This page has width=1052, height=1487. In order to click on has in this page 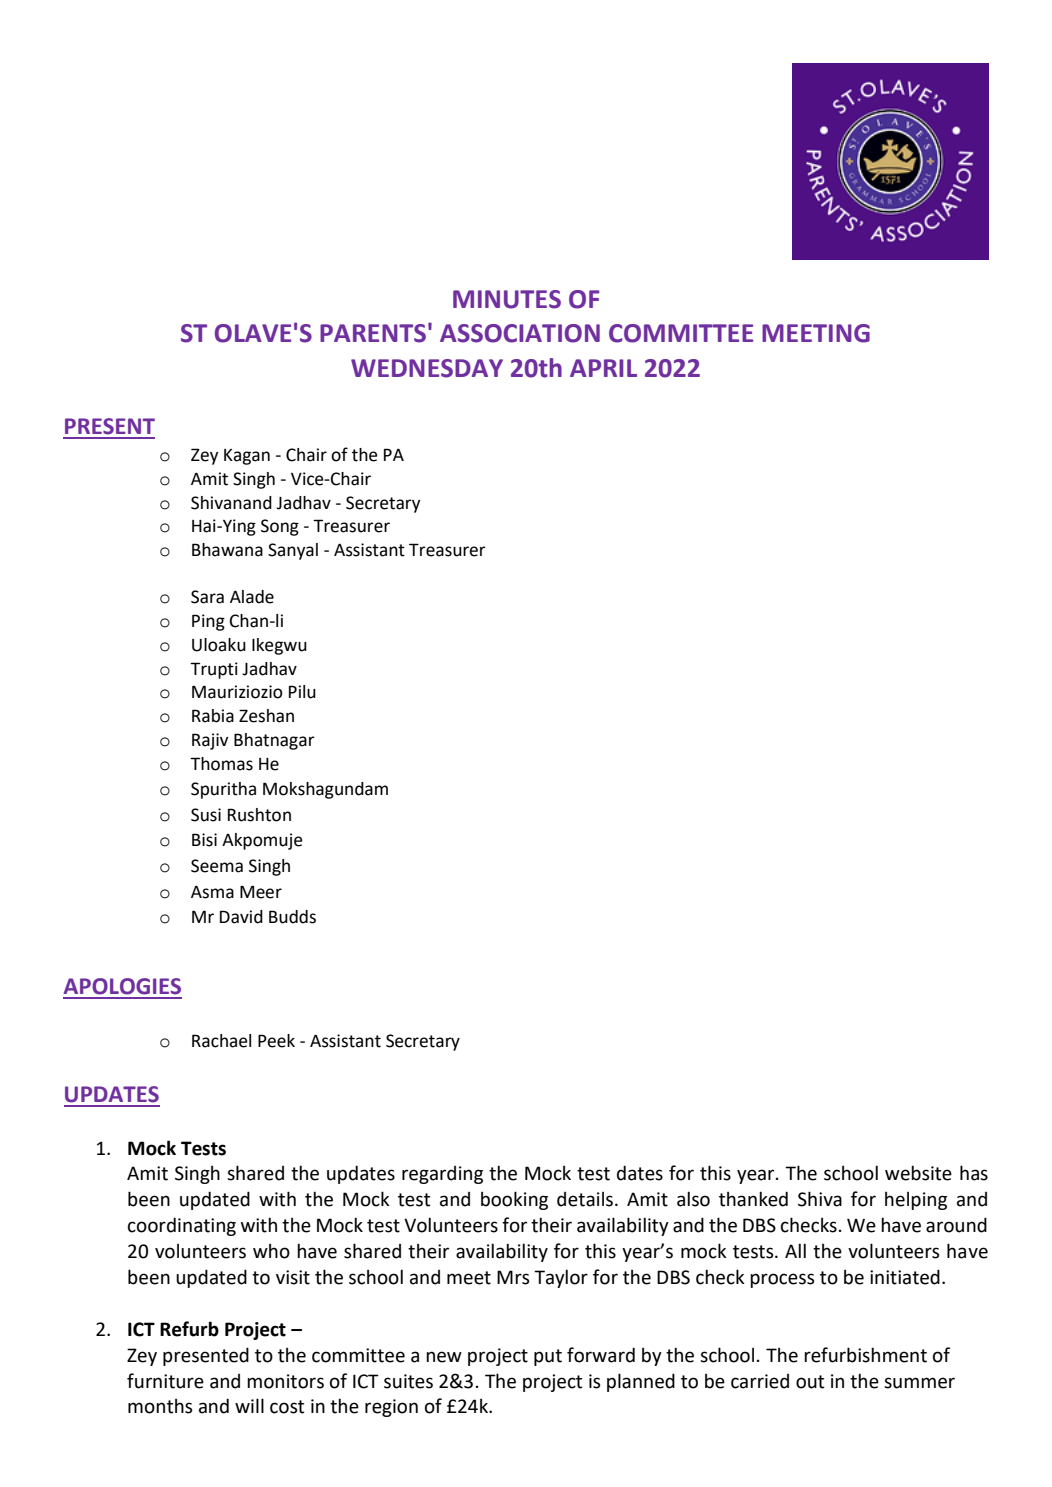, I will do `click(974, 1173)`.
